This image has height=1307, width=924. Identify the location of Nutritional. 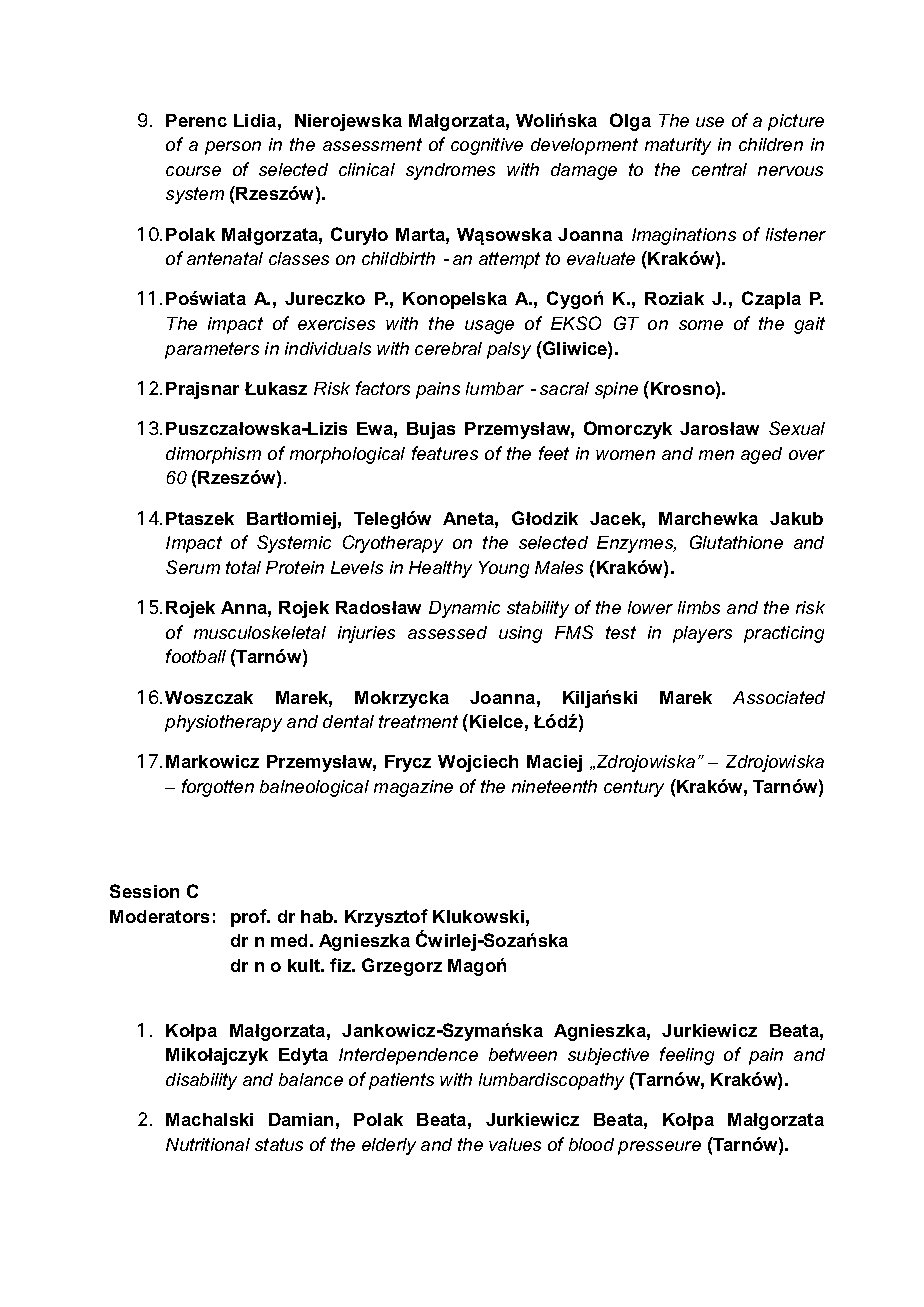
(208, 1144).
